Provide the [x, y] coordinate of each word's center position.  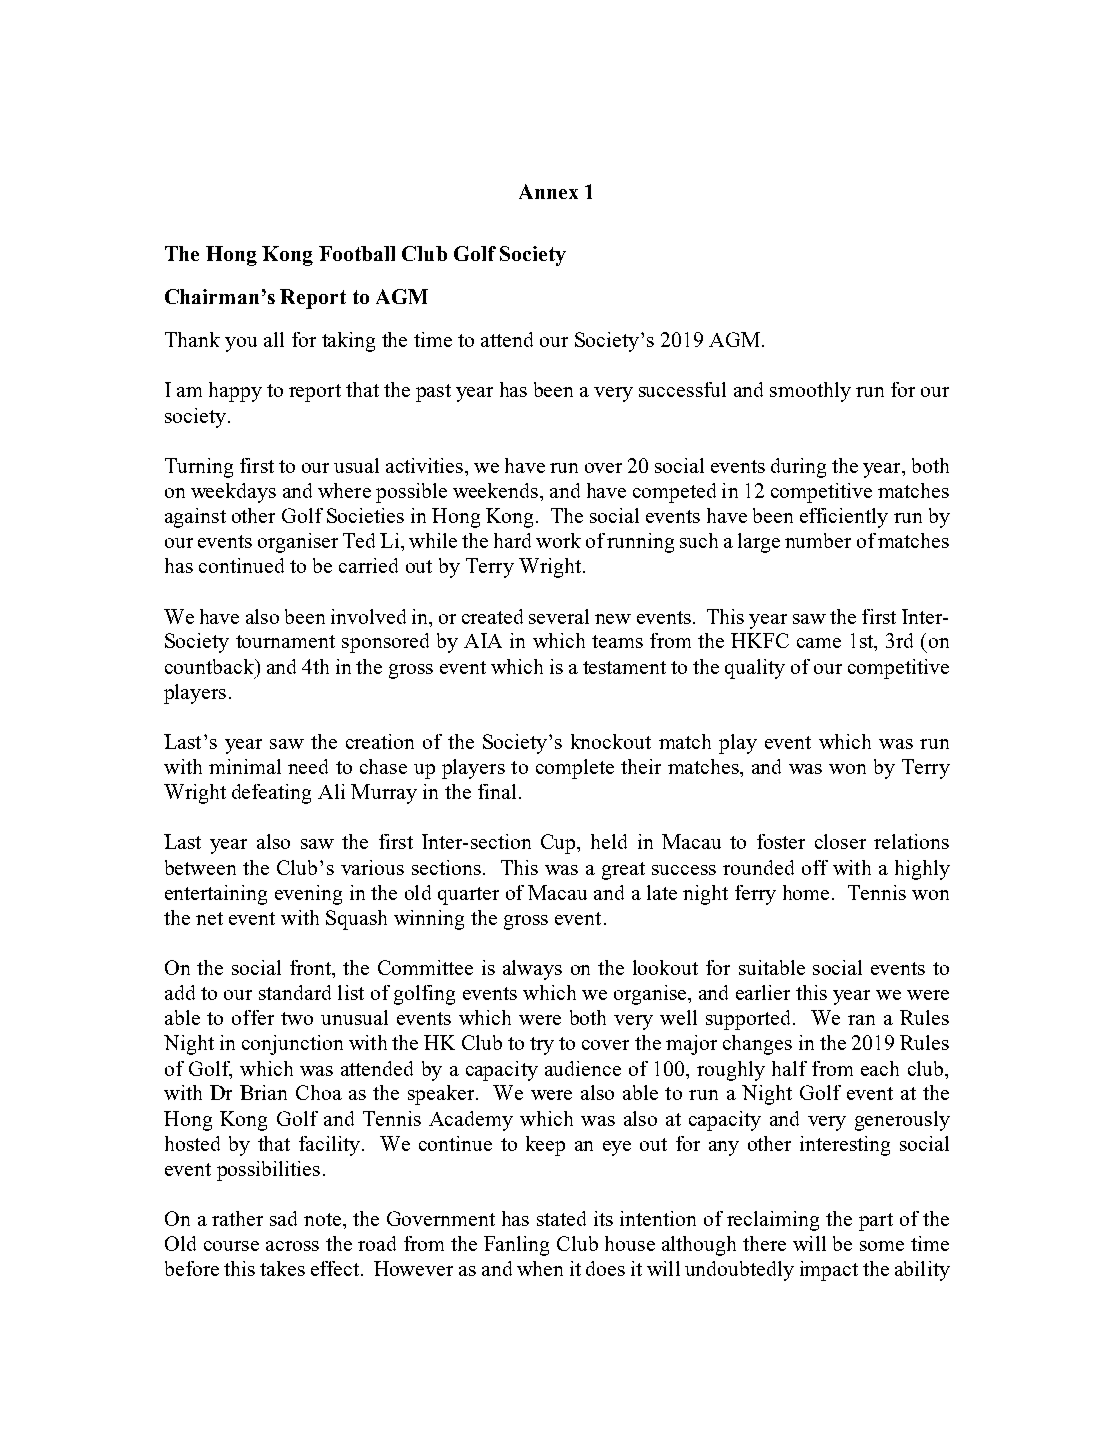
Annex [548, 191]
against [195, 518]
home [806, 892]
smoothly [810, 392]
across [292, 1246]
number [818, 540]
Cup [559, 844]
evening [308, 895]
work [558, 540]
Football [357, 253]
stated [561, 1218]
